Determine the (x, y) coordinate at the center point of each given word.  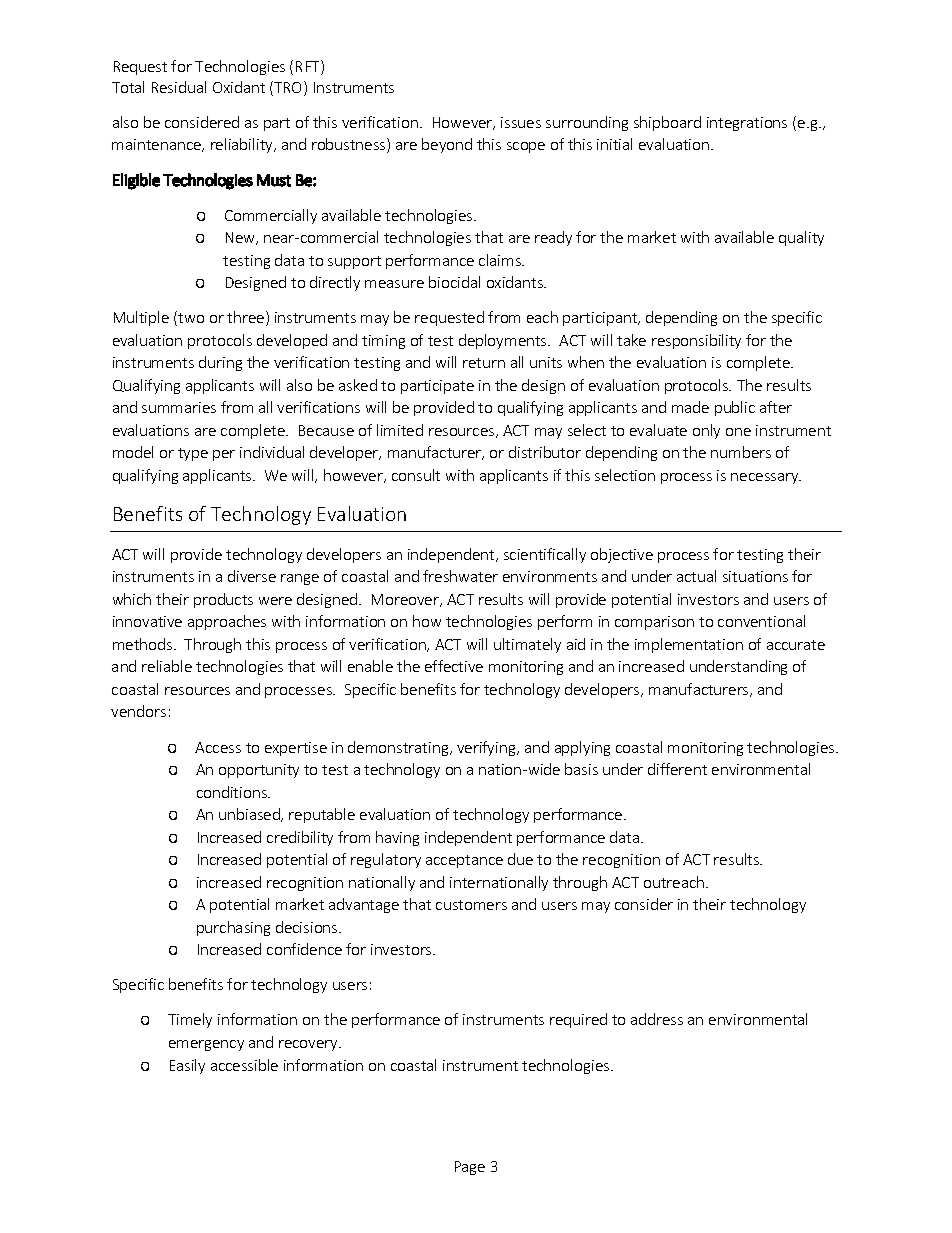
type (193, 454)
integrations (747, 124)
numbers (741, 452)
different (677, 769)
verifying (487, 748)
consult (416, 475)
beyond (447, 145)
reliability (243, 145)
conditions (233, 792)
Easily (187, 1066)
